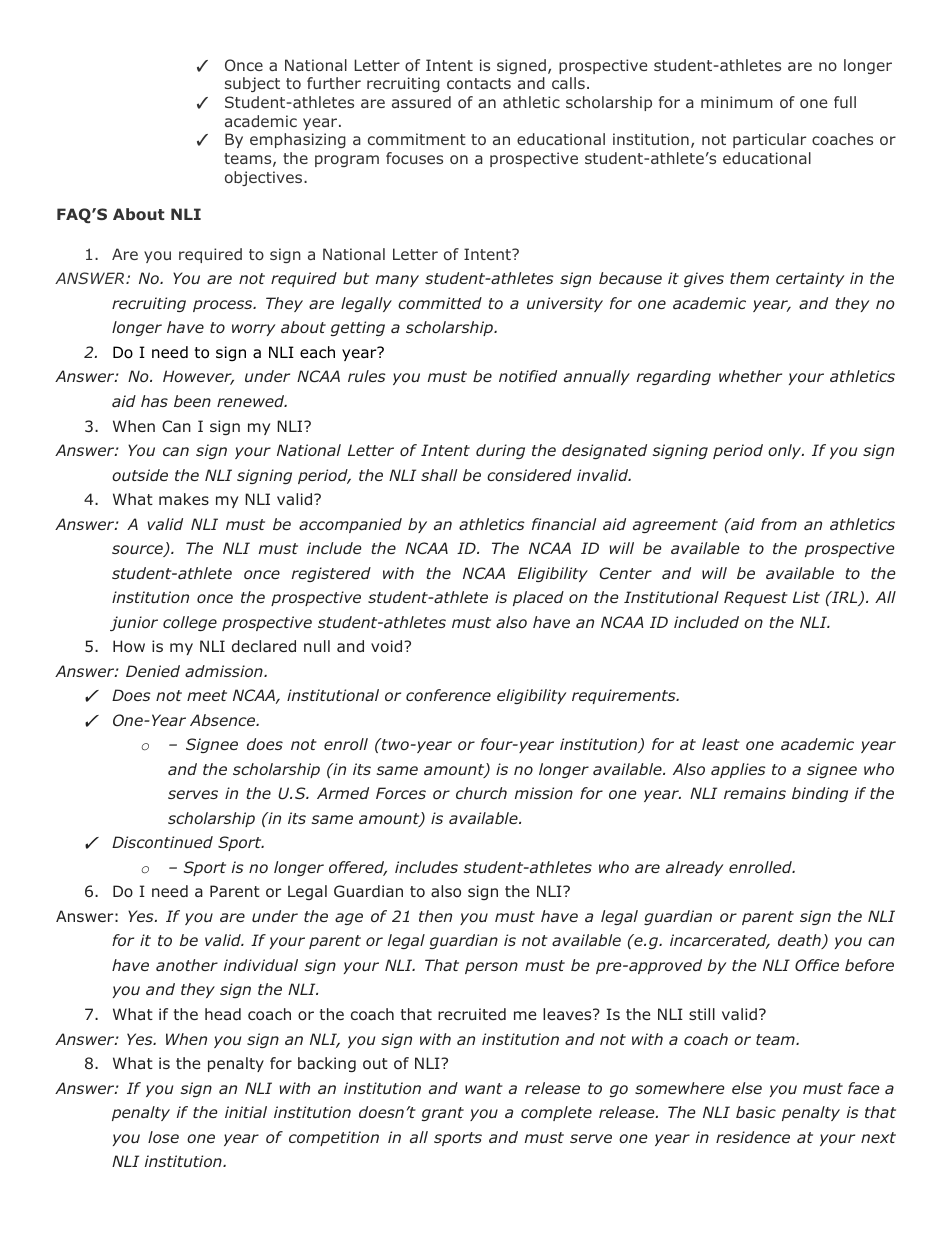  What do you see at coordinates (484, 1088) in the screenshot?
I see `want` at bounding box center [484, 1088].
